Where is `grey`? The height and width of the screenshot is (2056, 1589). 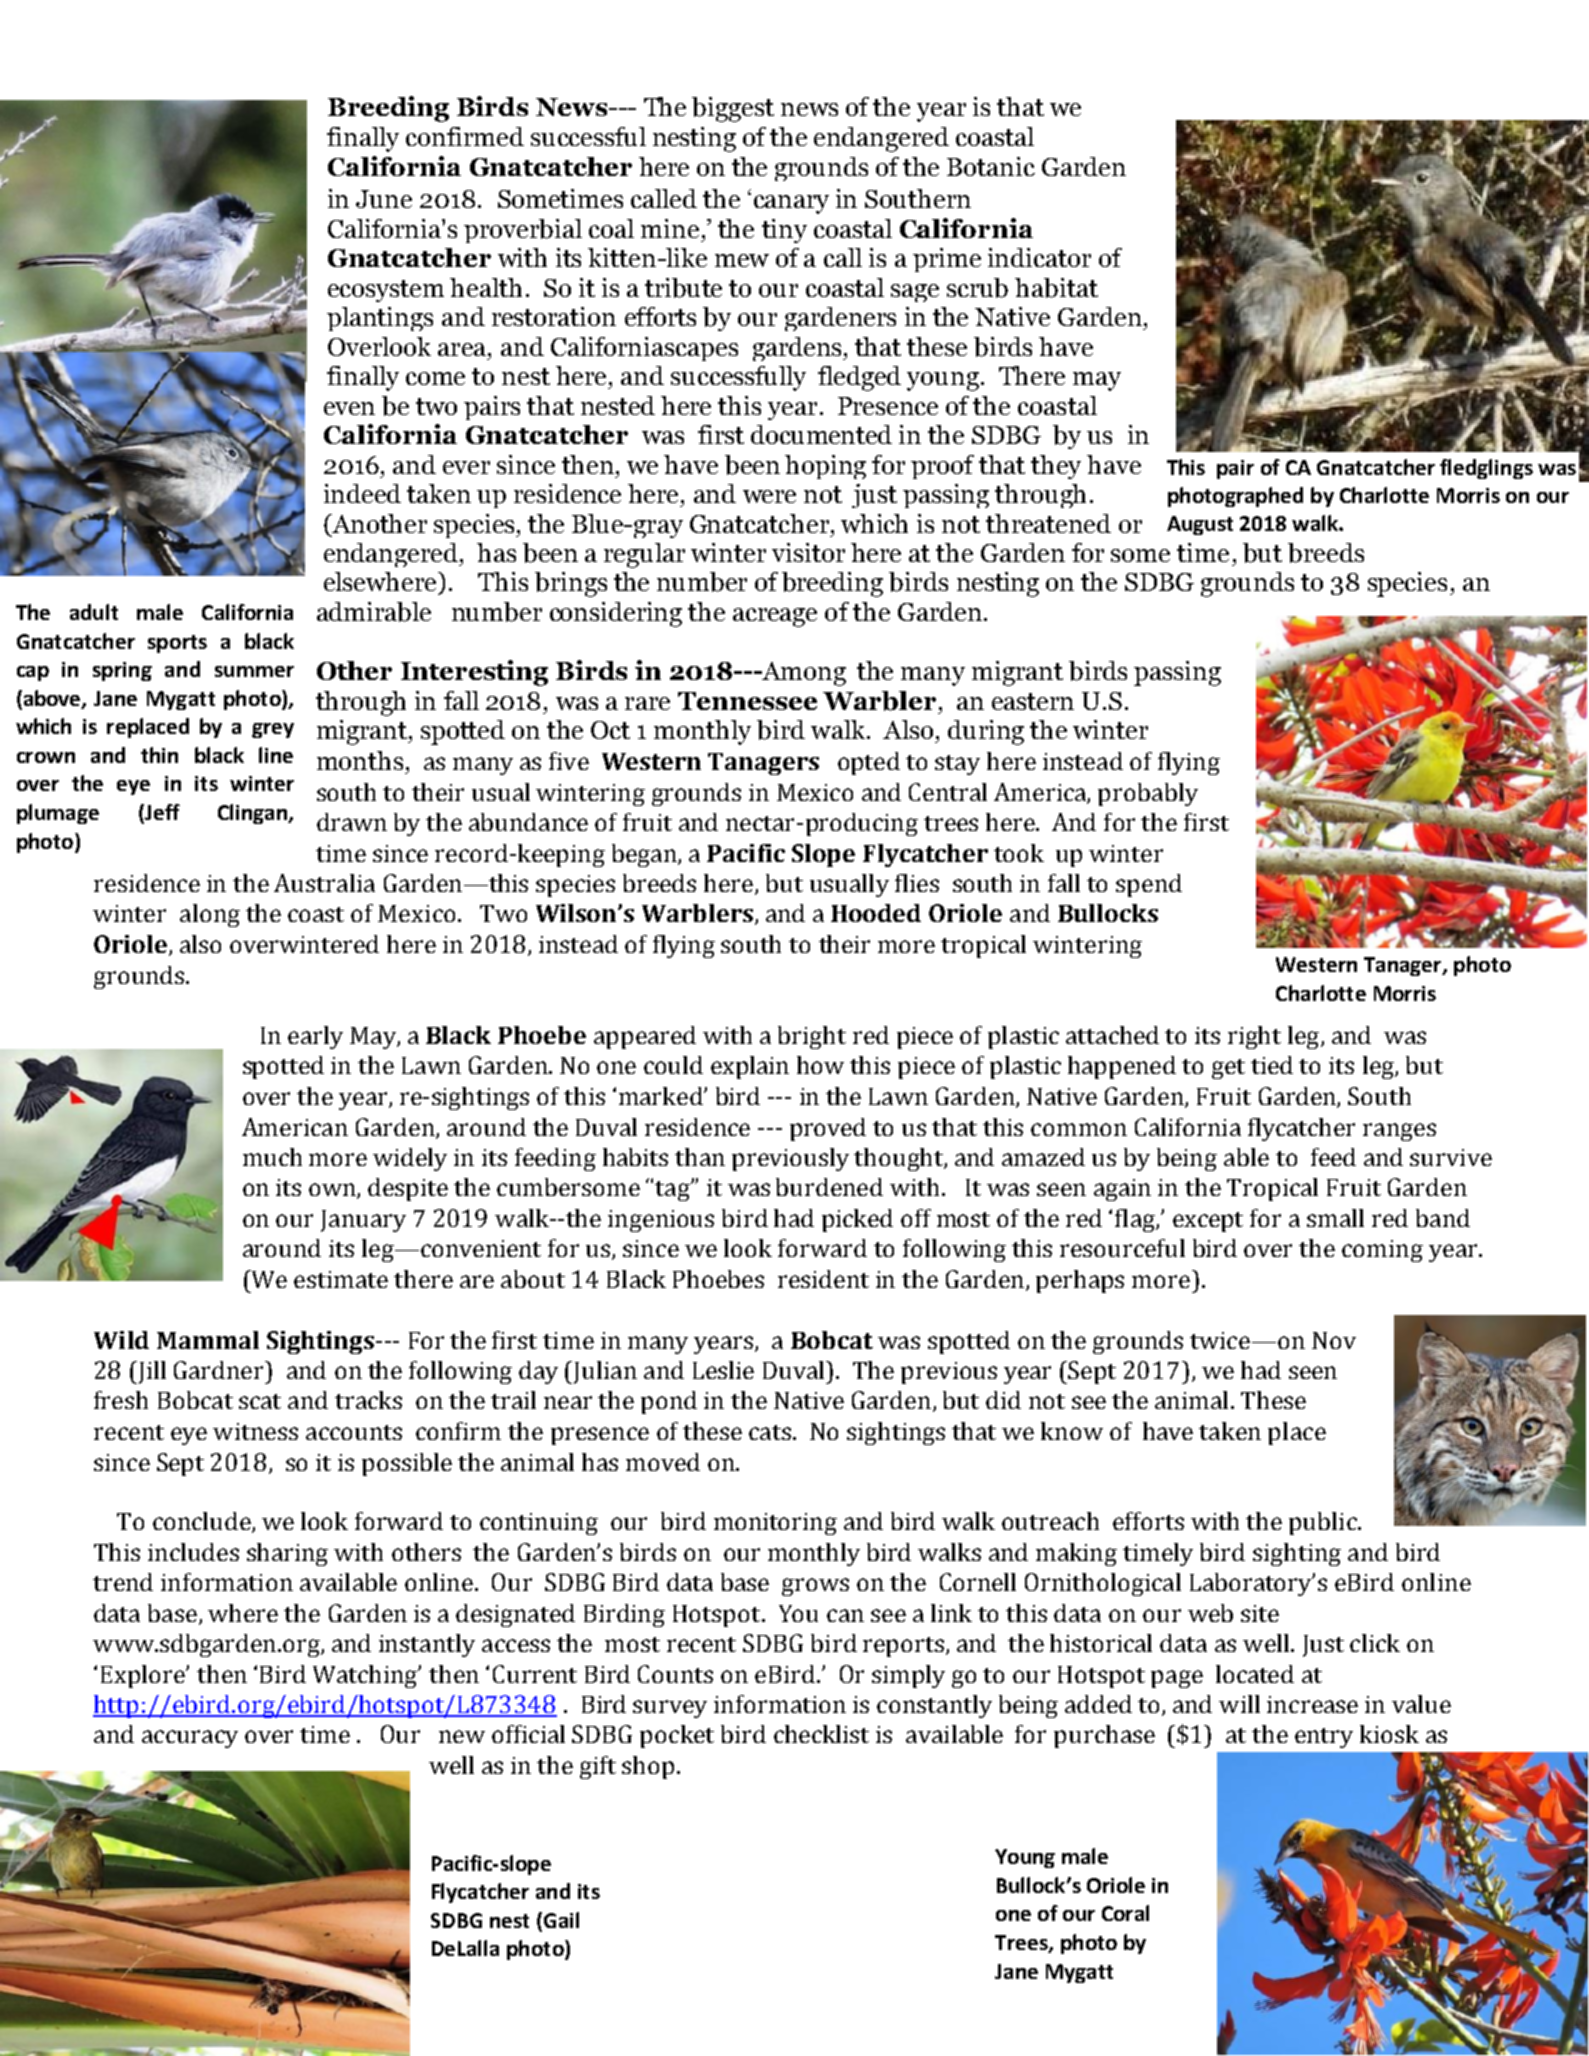
grey is located at coordinates (273, 730).
